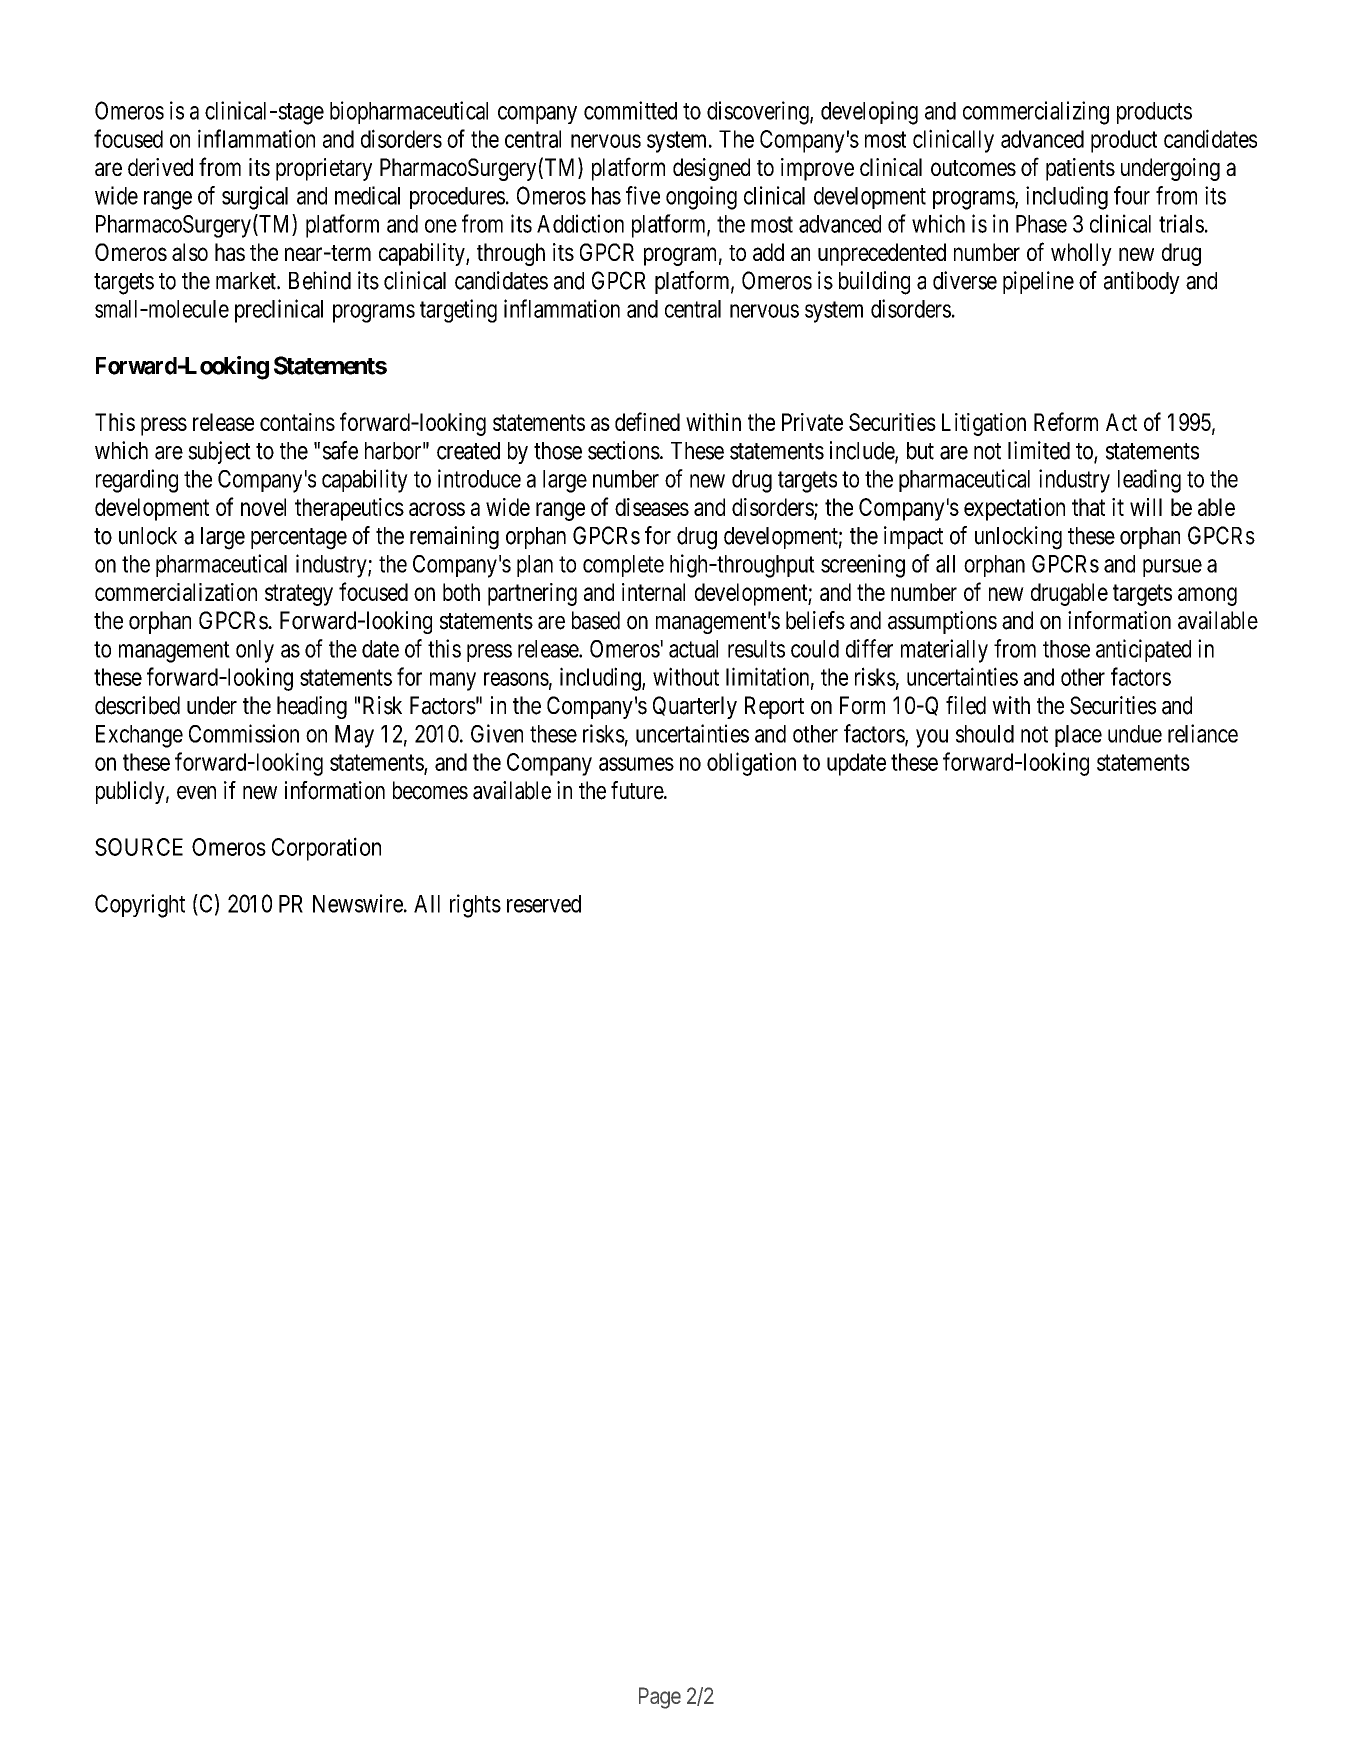 This screenshot has width=1351, height=1749. What do you see at coordinates (475, 906) in the screenshot?
I see `rights` at bounding box center [475, 906].
